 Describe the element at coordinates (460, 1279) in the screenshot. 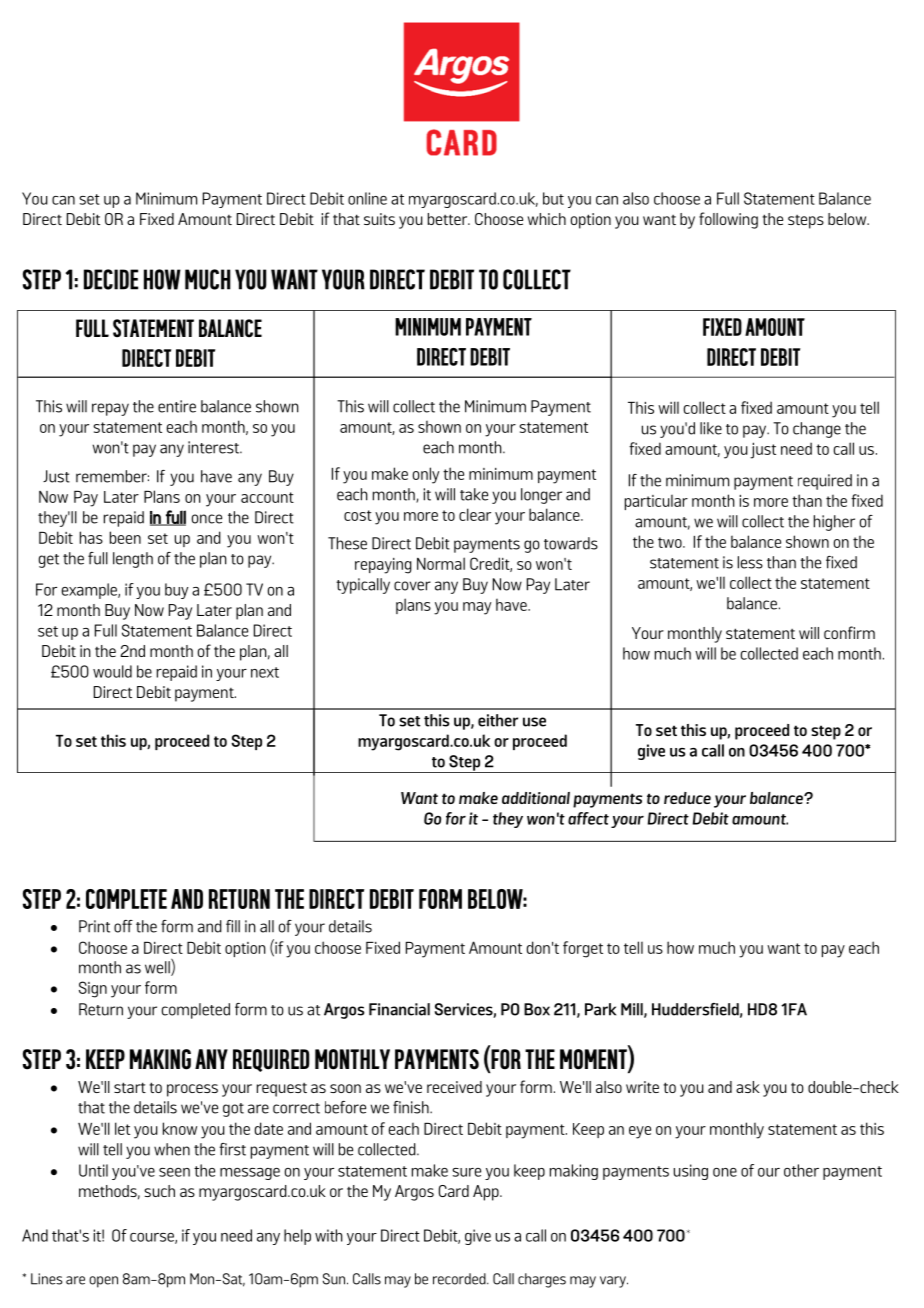

I see `recorded` at that location.
